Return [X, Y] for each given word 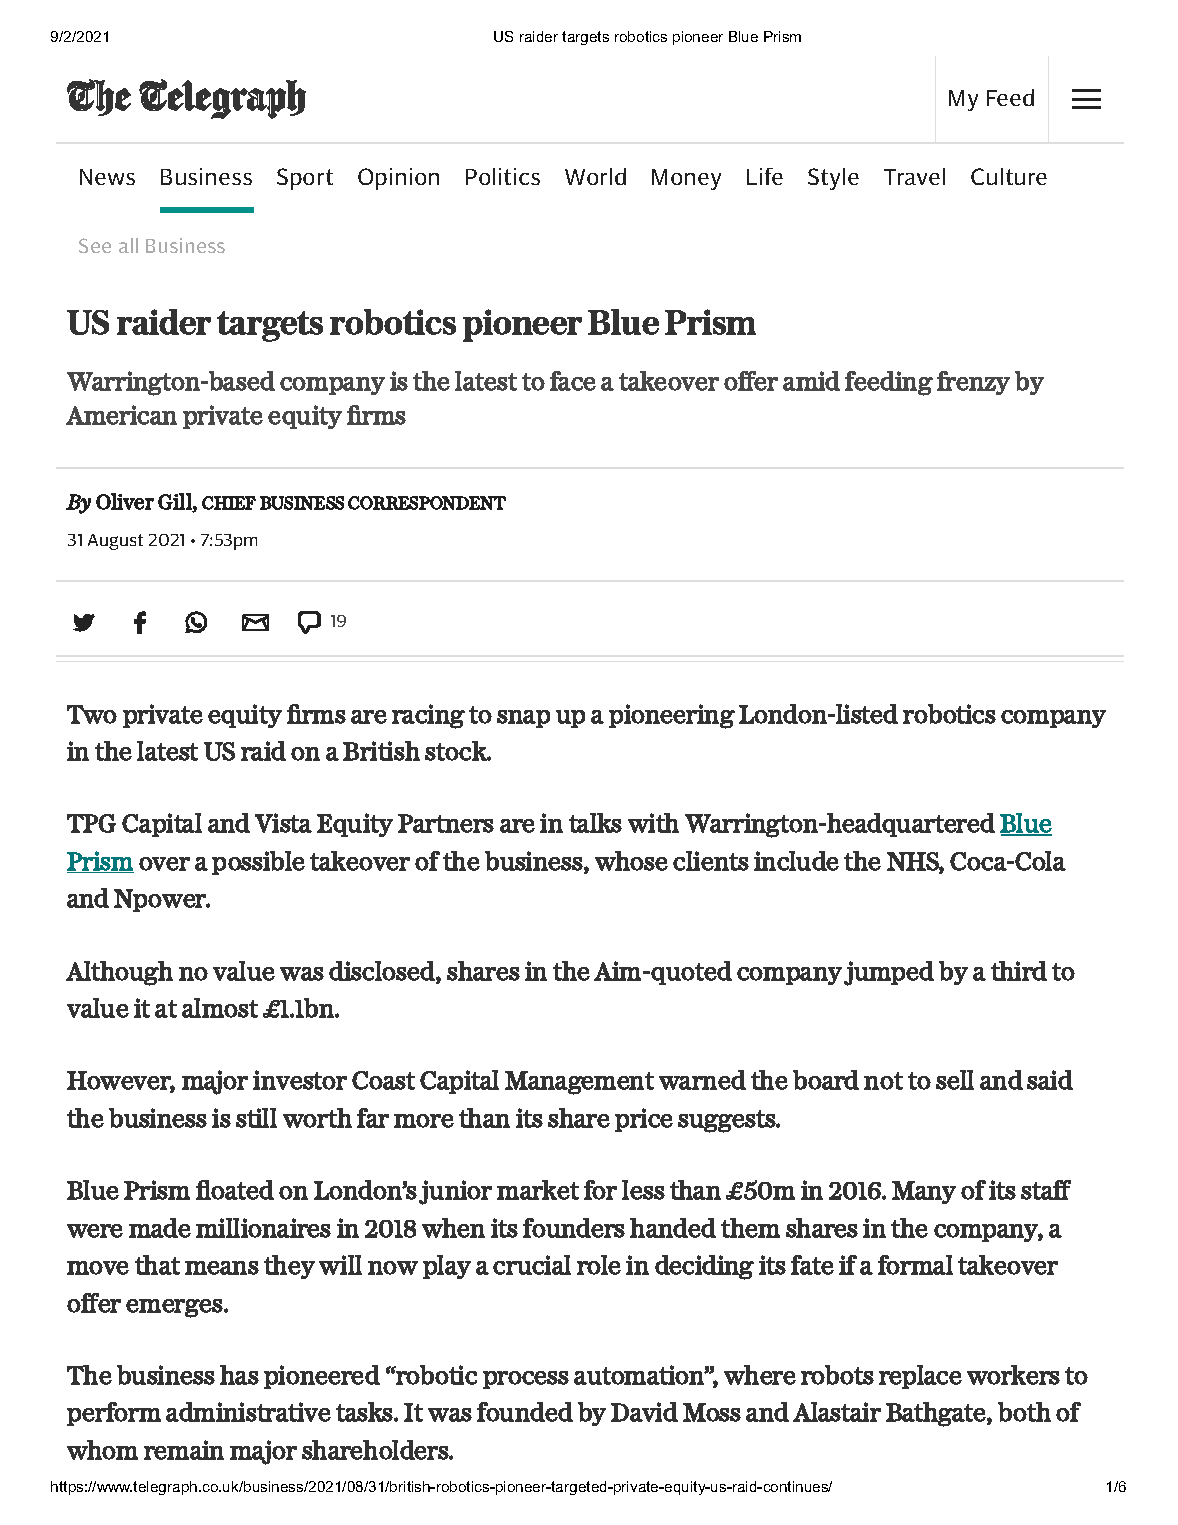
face [573, 381]
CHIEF [229, 503]
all [128, 245]
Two [92, 714]
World [595, 176]
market [538, 1190]
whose [631, 861]
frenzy [973, 383]
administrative [248, 1412]
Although [119, 973]
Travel [914, 176]
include [796, 861]
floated [235, 1190]
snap [523, 719]
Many [924, 1192]
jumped [889, 973]
